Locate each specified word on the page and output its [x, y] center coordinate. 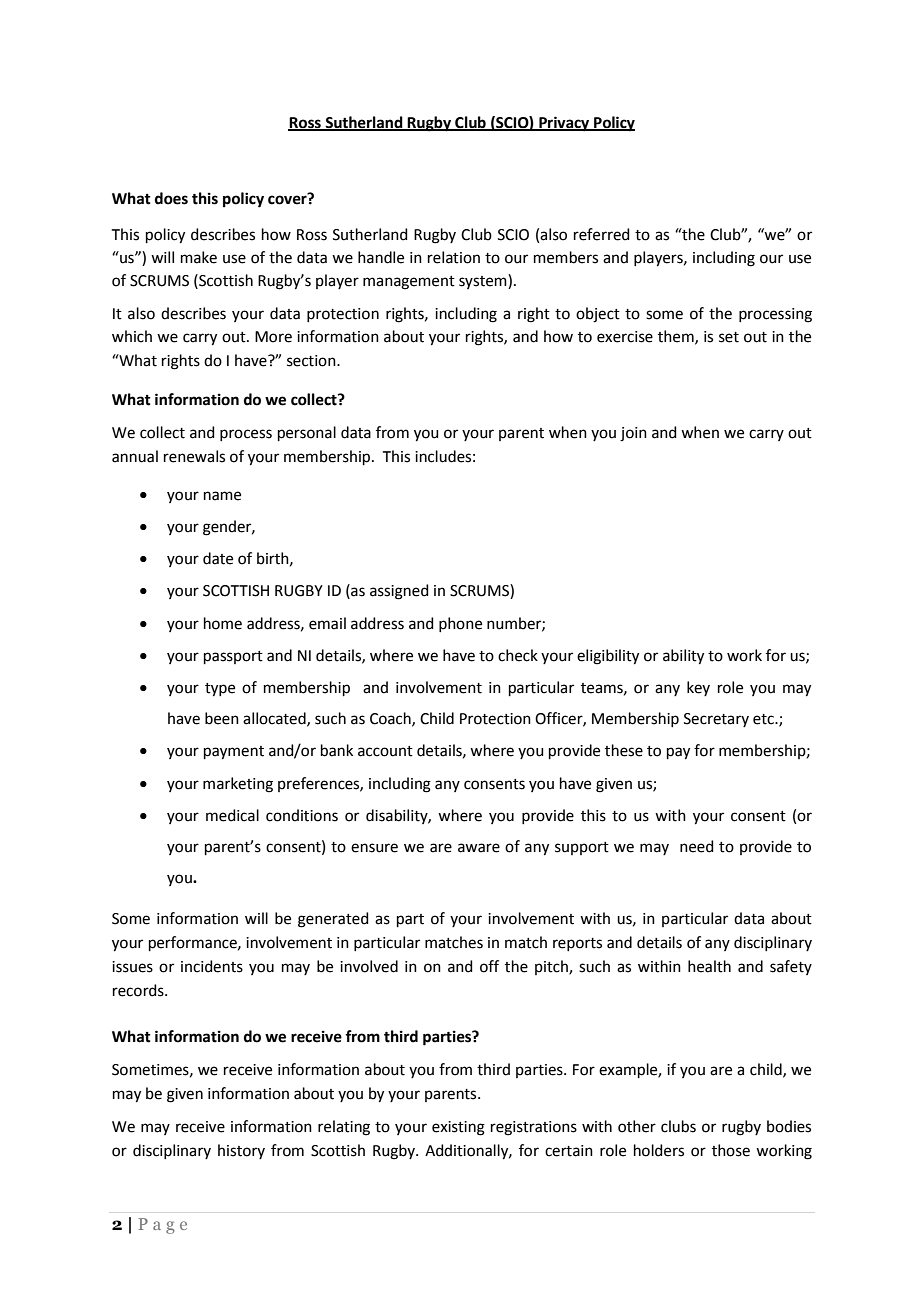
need [697, 846]
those [731, 1150]
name [222, 496]
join [633, 434]
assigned [399, 592]
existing [458, 1128]
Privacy [564, 124]
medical [232, 815]
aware [479, 848]
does [171, 198]
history [241, 1151]
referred [602, 234]
